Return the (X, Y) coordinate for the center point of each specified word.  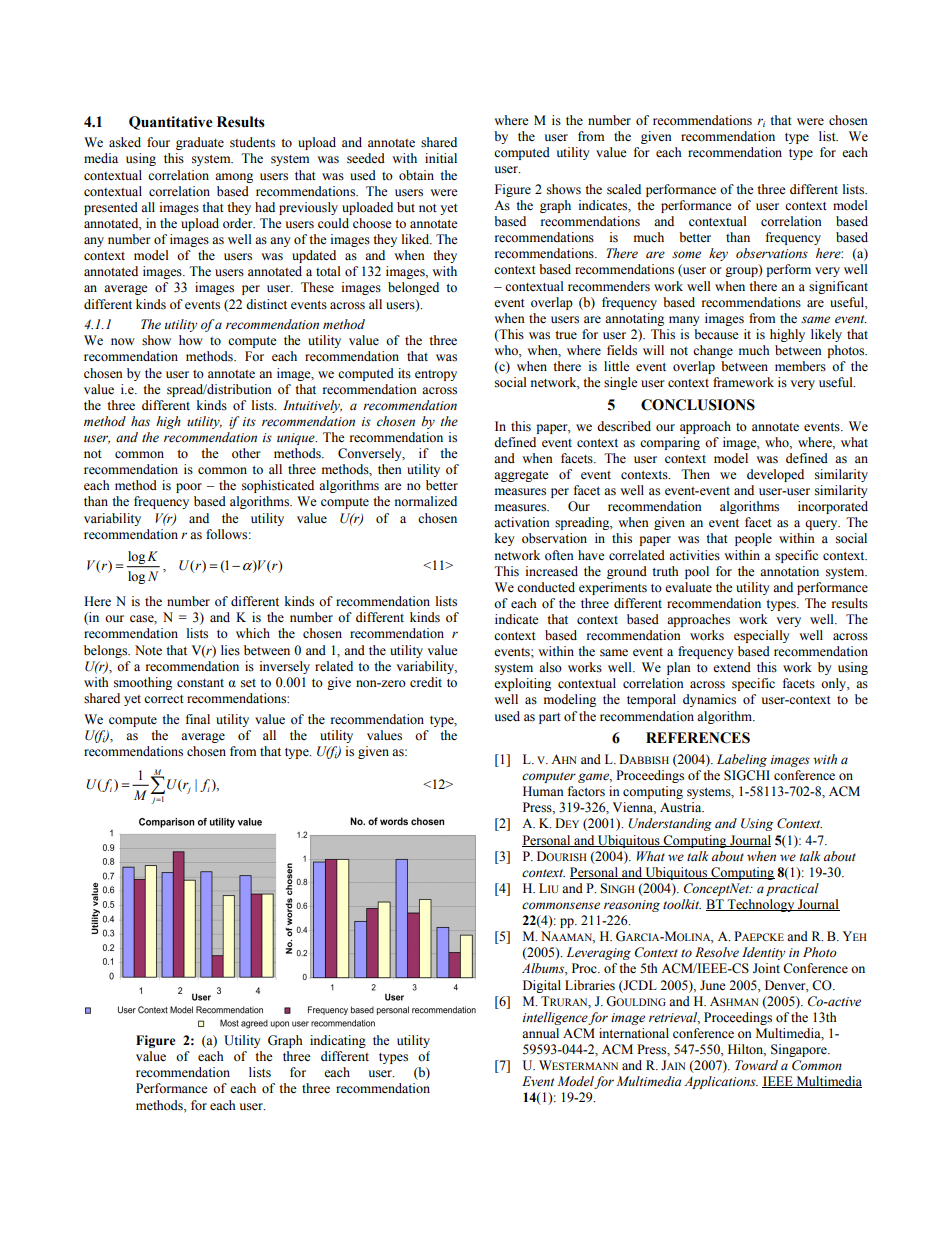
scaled (624, 189)
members (800, 366)
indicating (338, 1041)
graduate (200, 143)
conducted (546, 587)
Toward (756, 1065)
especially (762, 636)
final (198, 719)
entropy (436, 375)
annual (540, 1033)
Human (543, 791)
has (140, 421)
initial (441, 158)
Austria (682, 807)
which (253, 633)
